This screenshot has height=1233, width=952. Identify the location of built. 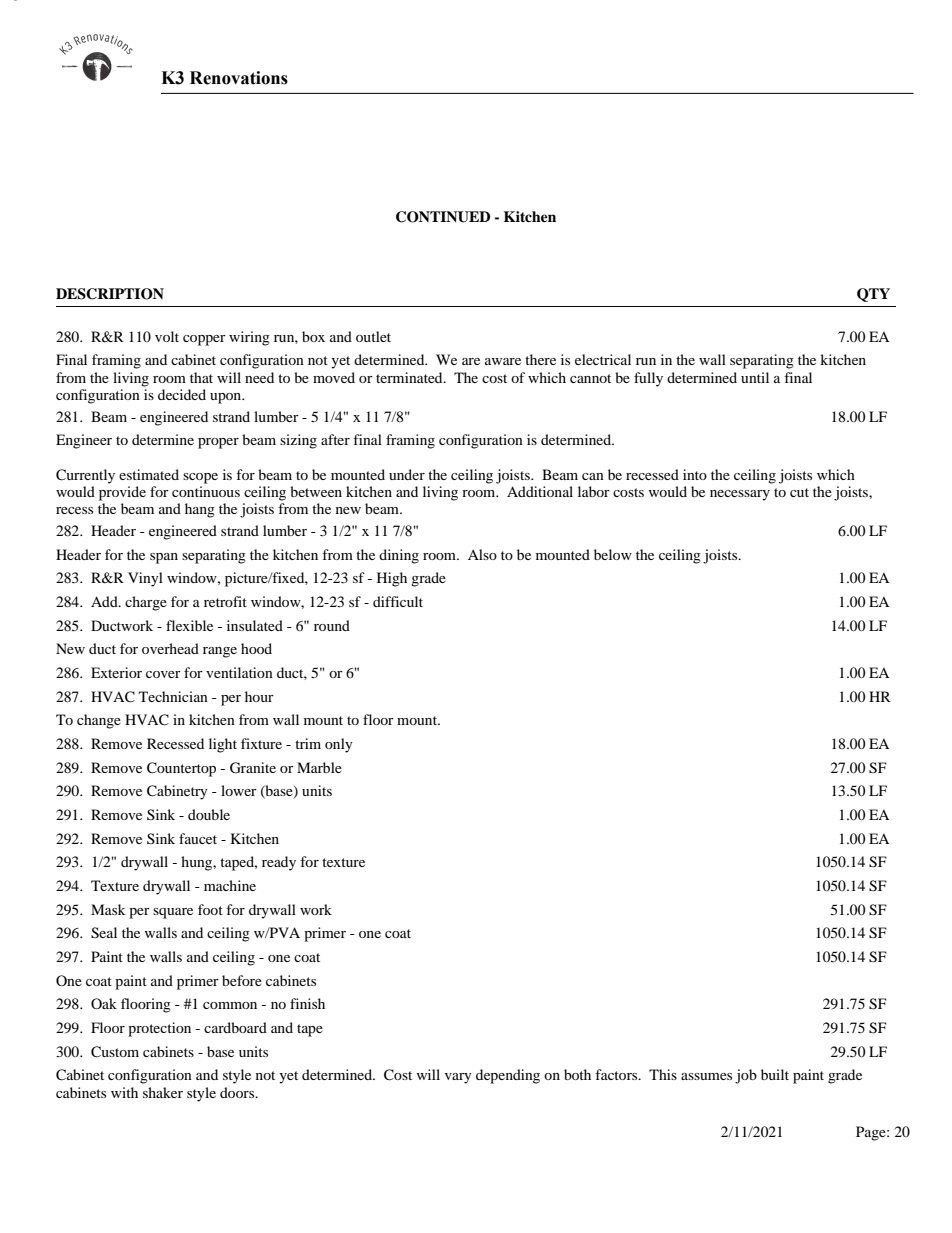
(775, 1074).
